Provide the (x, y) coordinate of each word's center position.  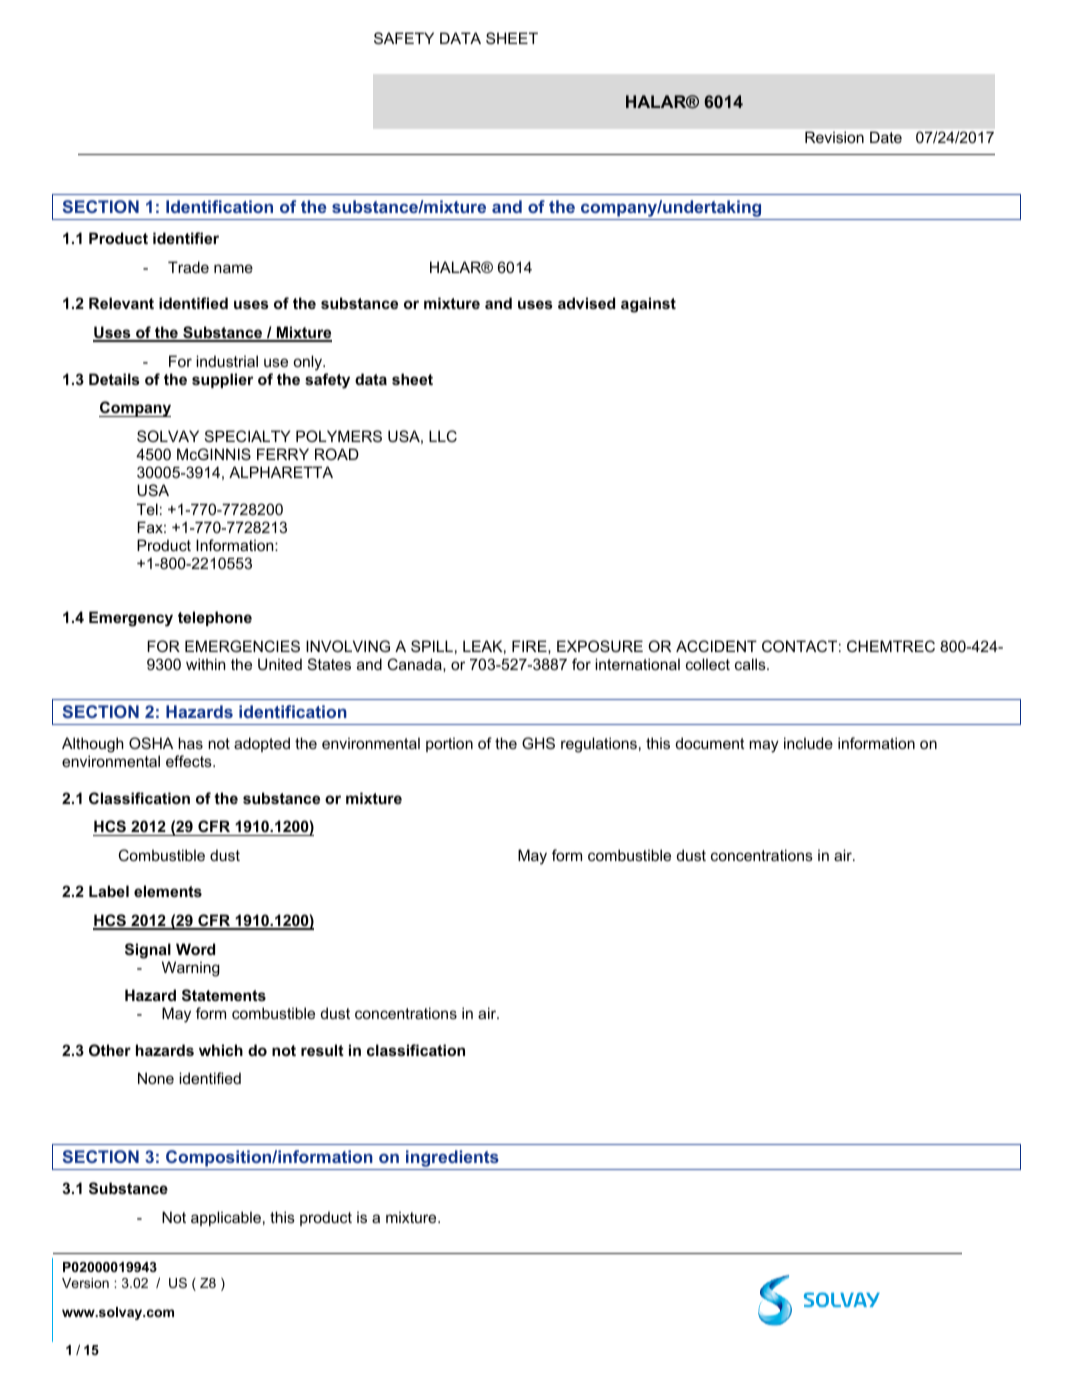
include (808, 743)
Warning (191, 969)
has (190, 743)
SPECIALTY (247, 436)
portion (449, 744)
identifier (186, 238)
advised (586, 303)
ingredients (452, 1158)
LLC (443, 436)
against (648, 305)
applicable (226, 1218)
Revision (834, 137)
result (322, 1050)
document (710, 743)
